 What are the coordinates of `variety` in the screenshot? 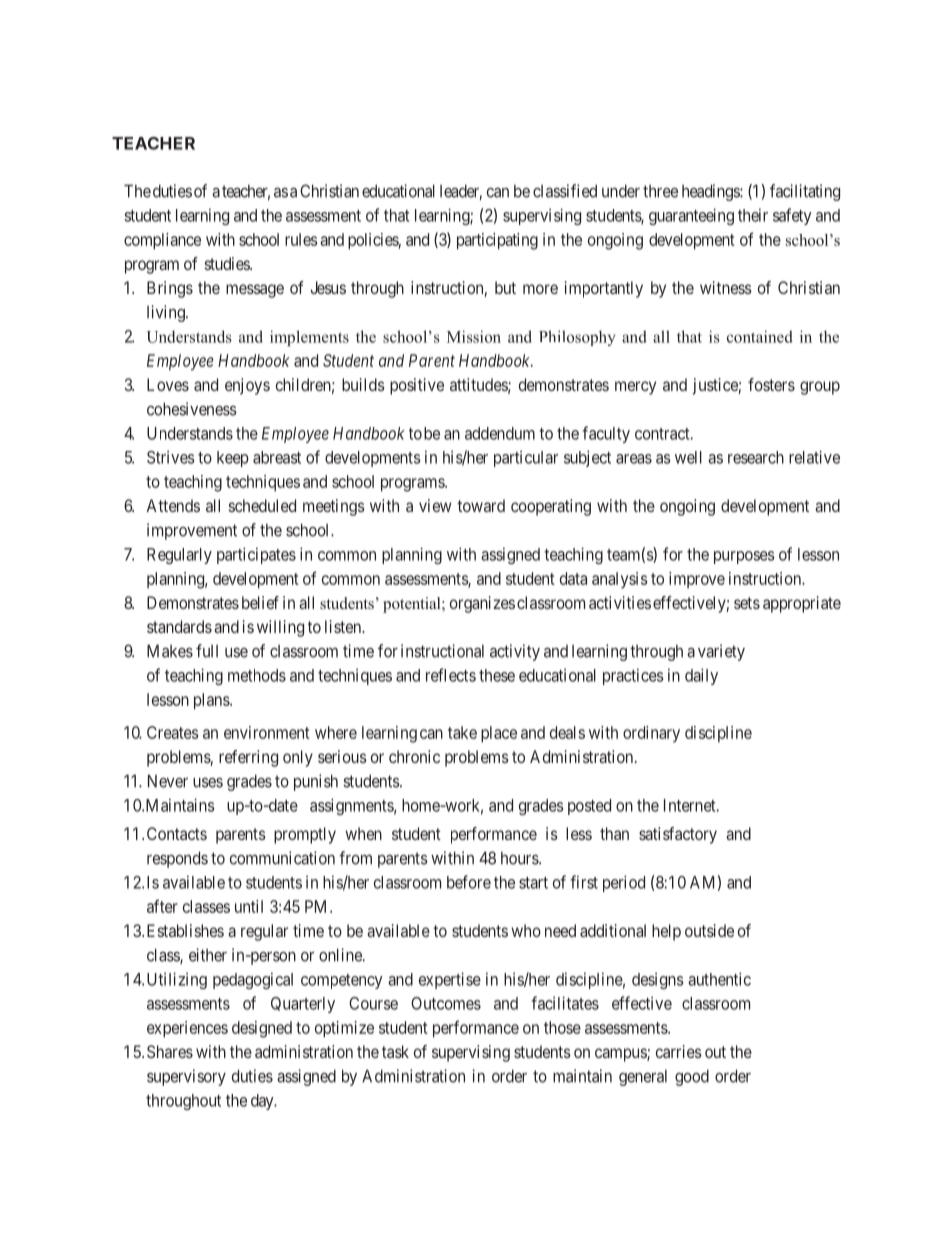 It's located at (721, 652).
